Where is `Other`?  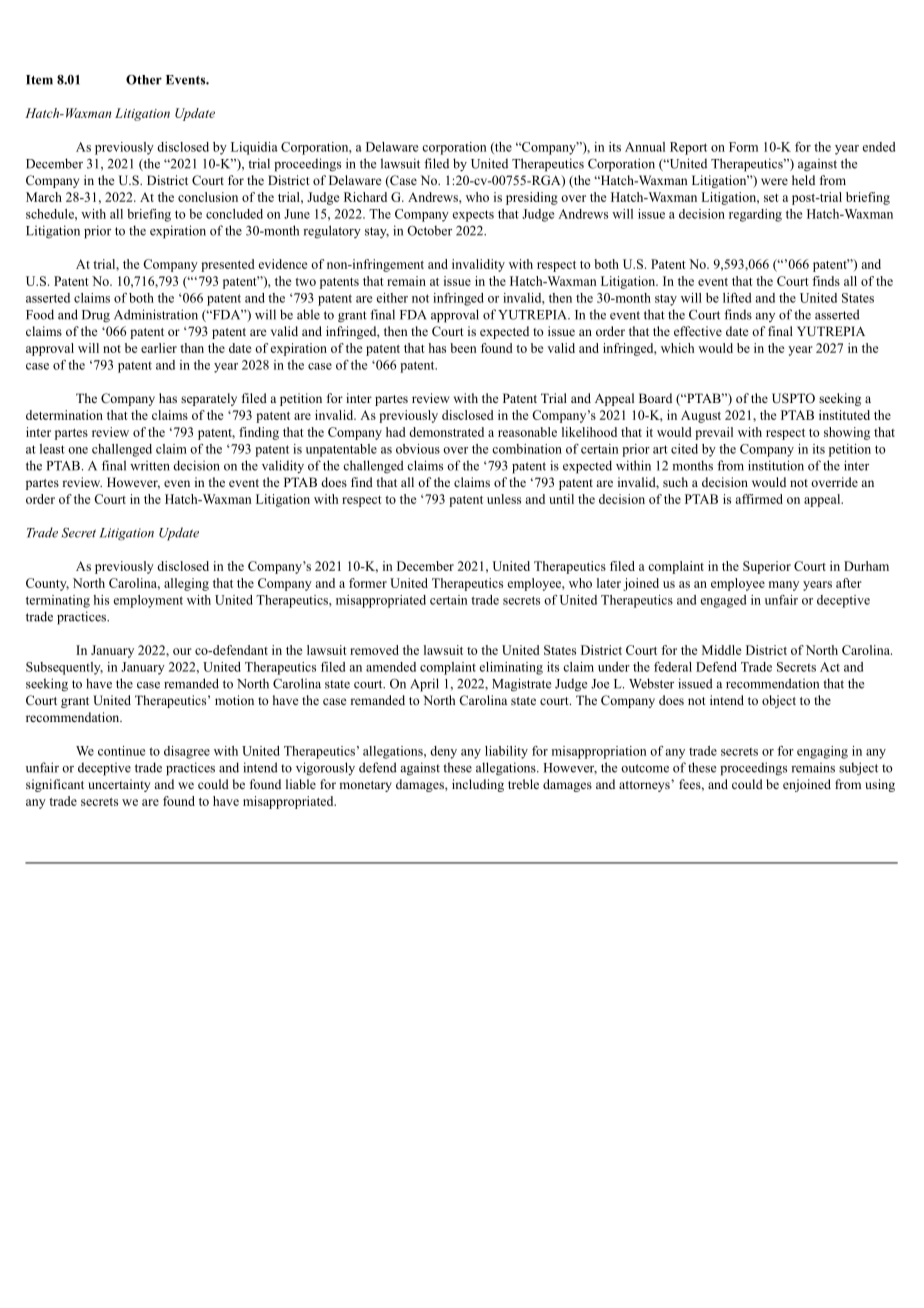
Other is located at coordinates (144, 80).
